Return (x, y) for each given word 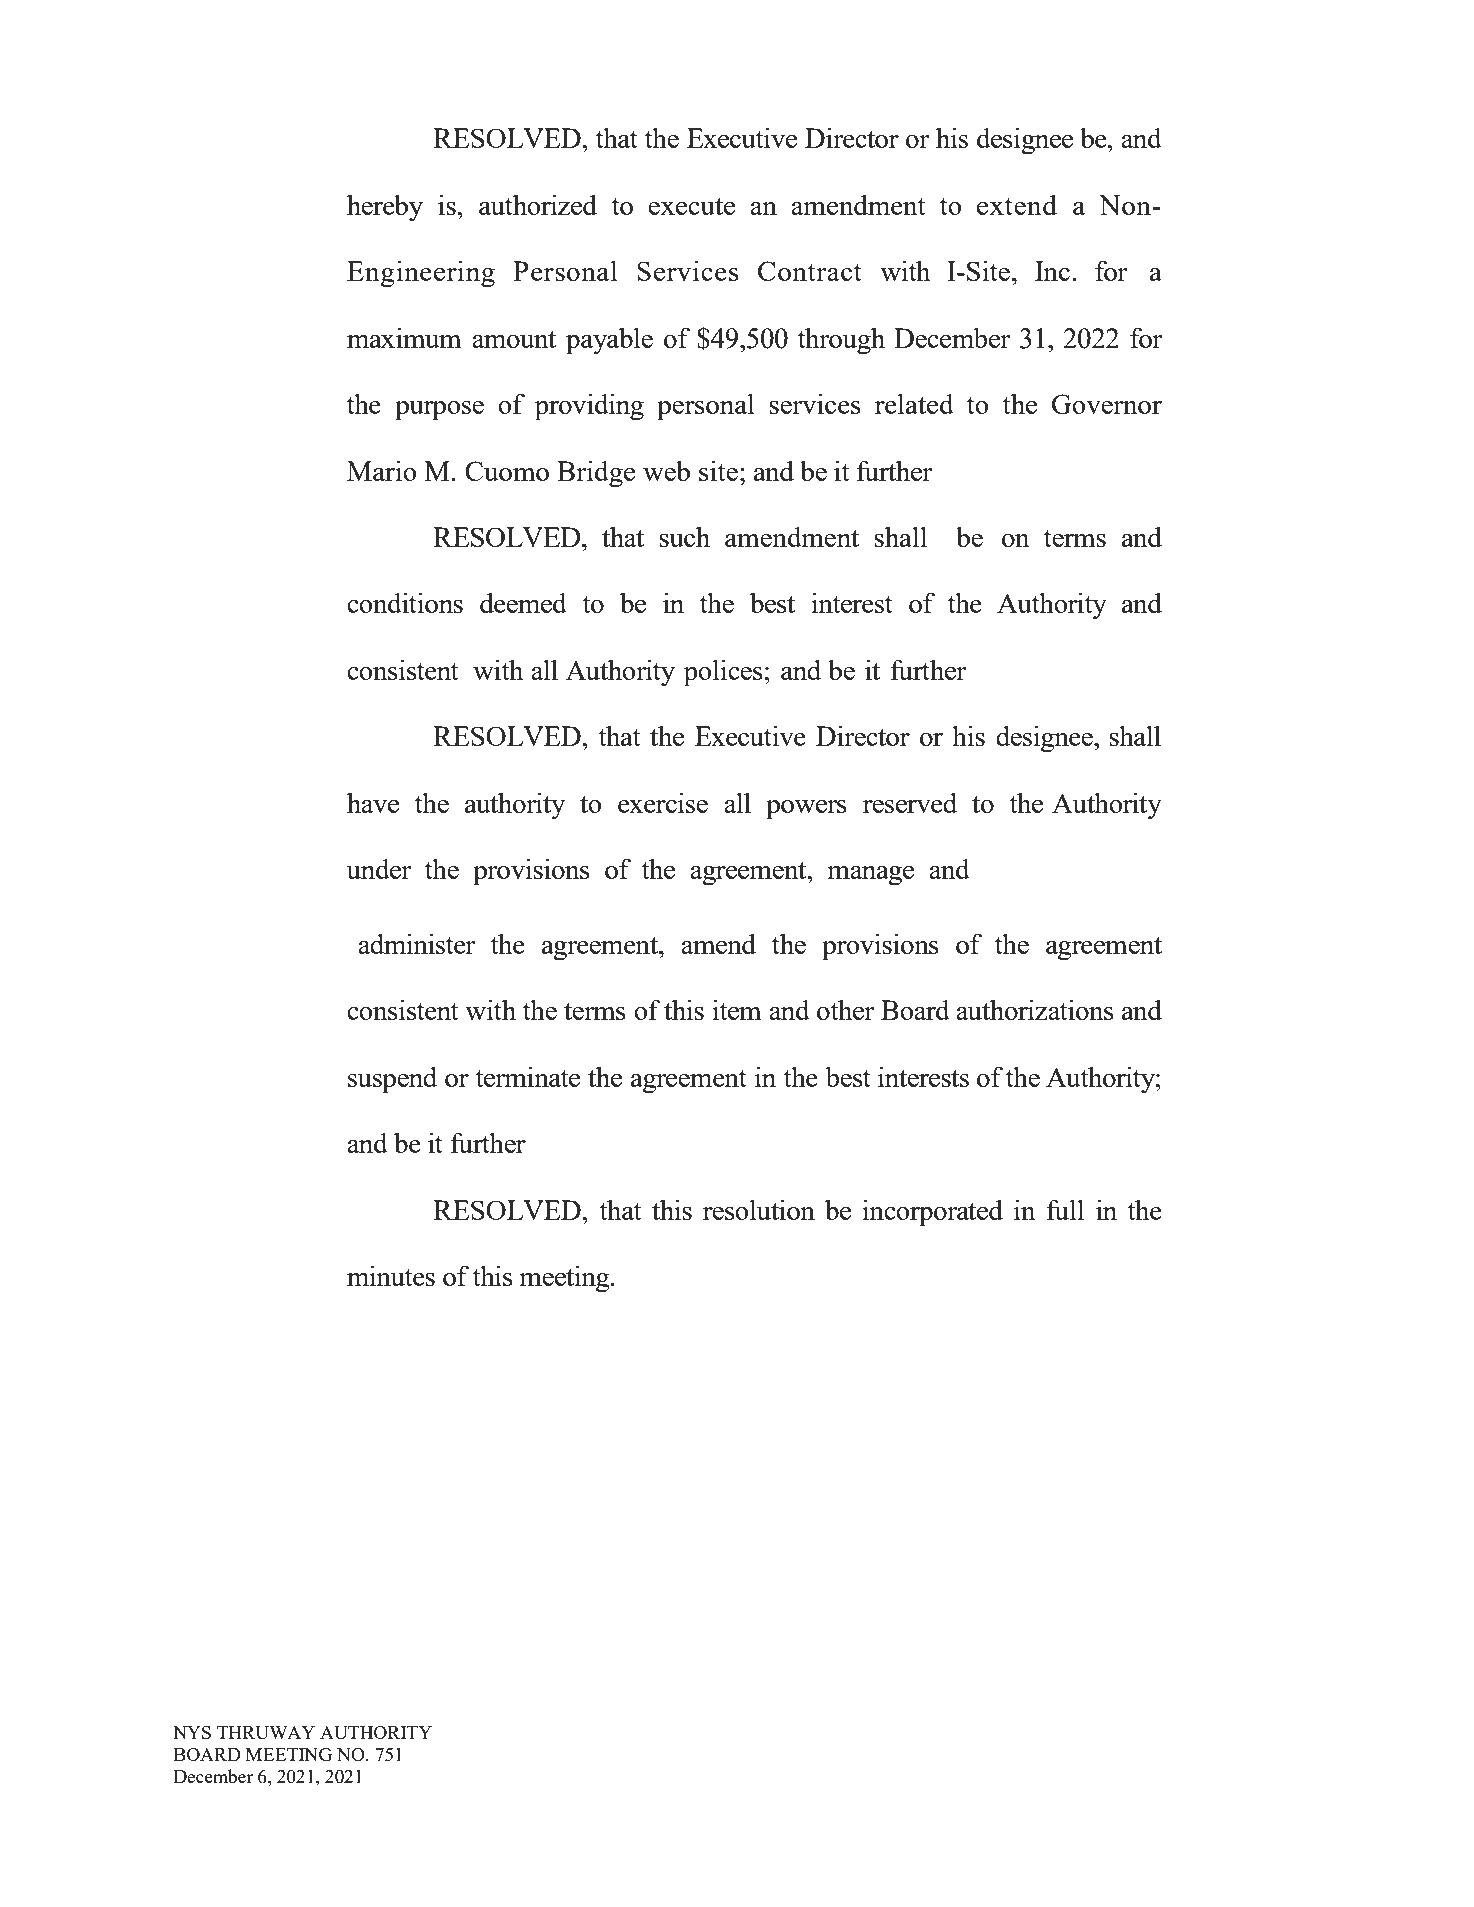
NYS (192, 1732)
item (737, 1009)
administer (417, 943)
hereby (385, 208)
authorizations (1035, 1009)
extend (1017, 204)
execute (691, 206)
